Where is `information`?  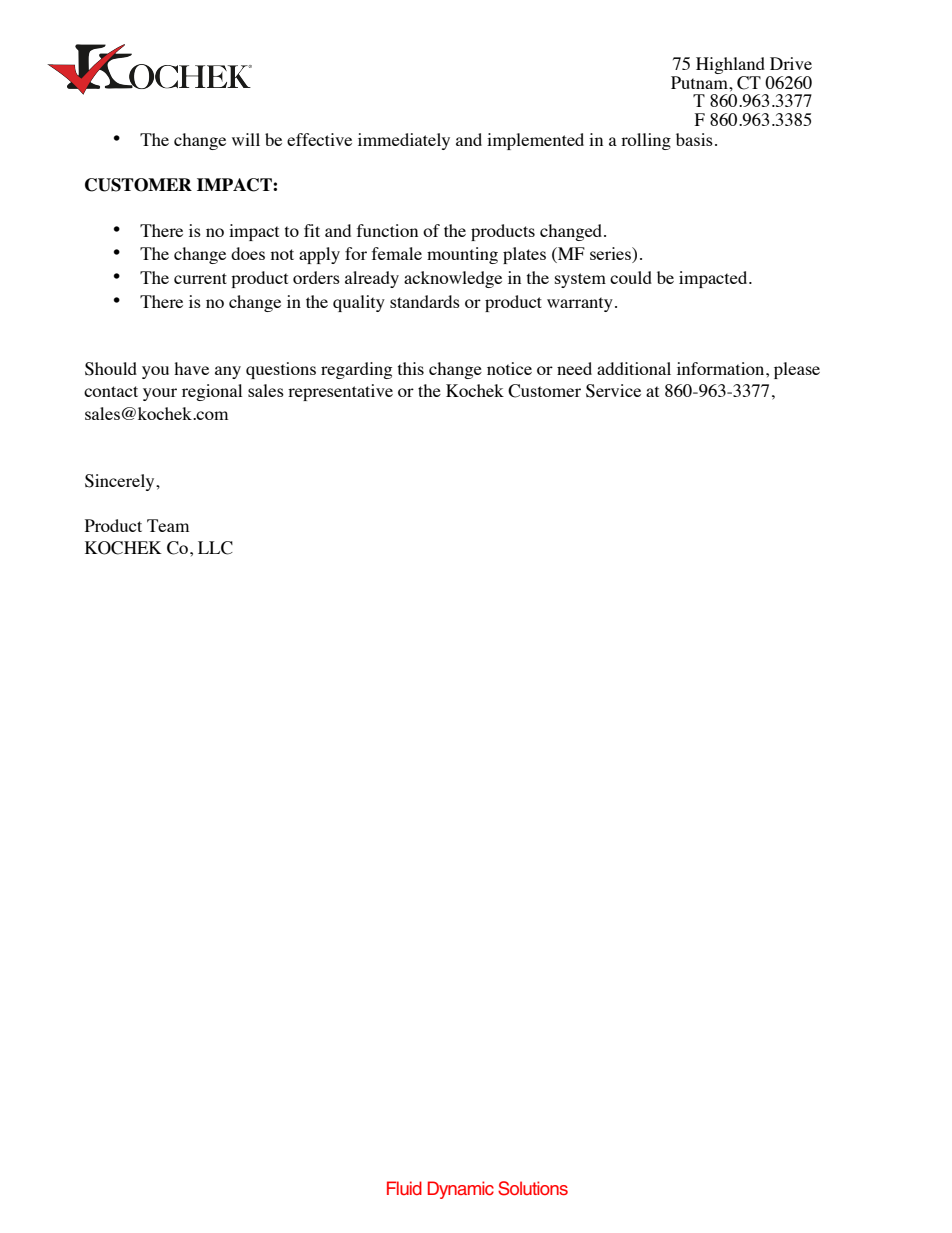 information is located at coordinates (722, 368).
